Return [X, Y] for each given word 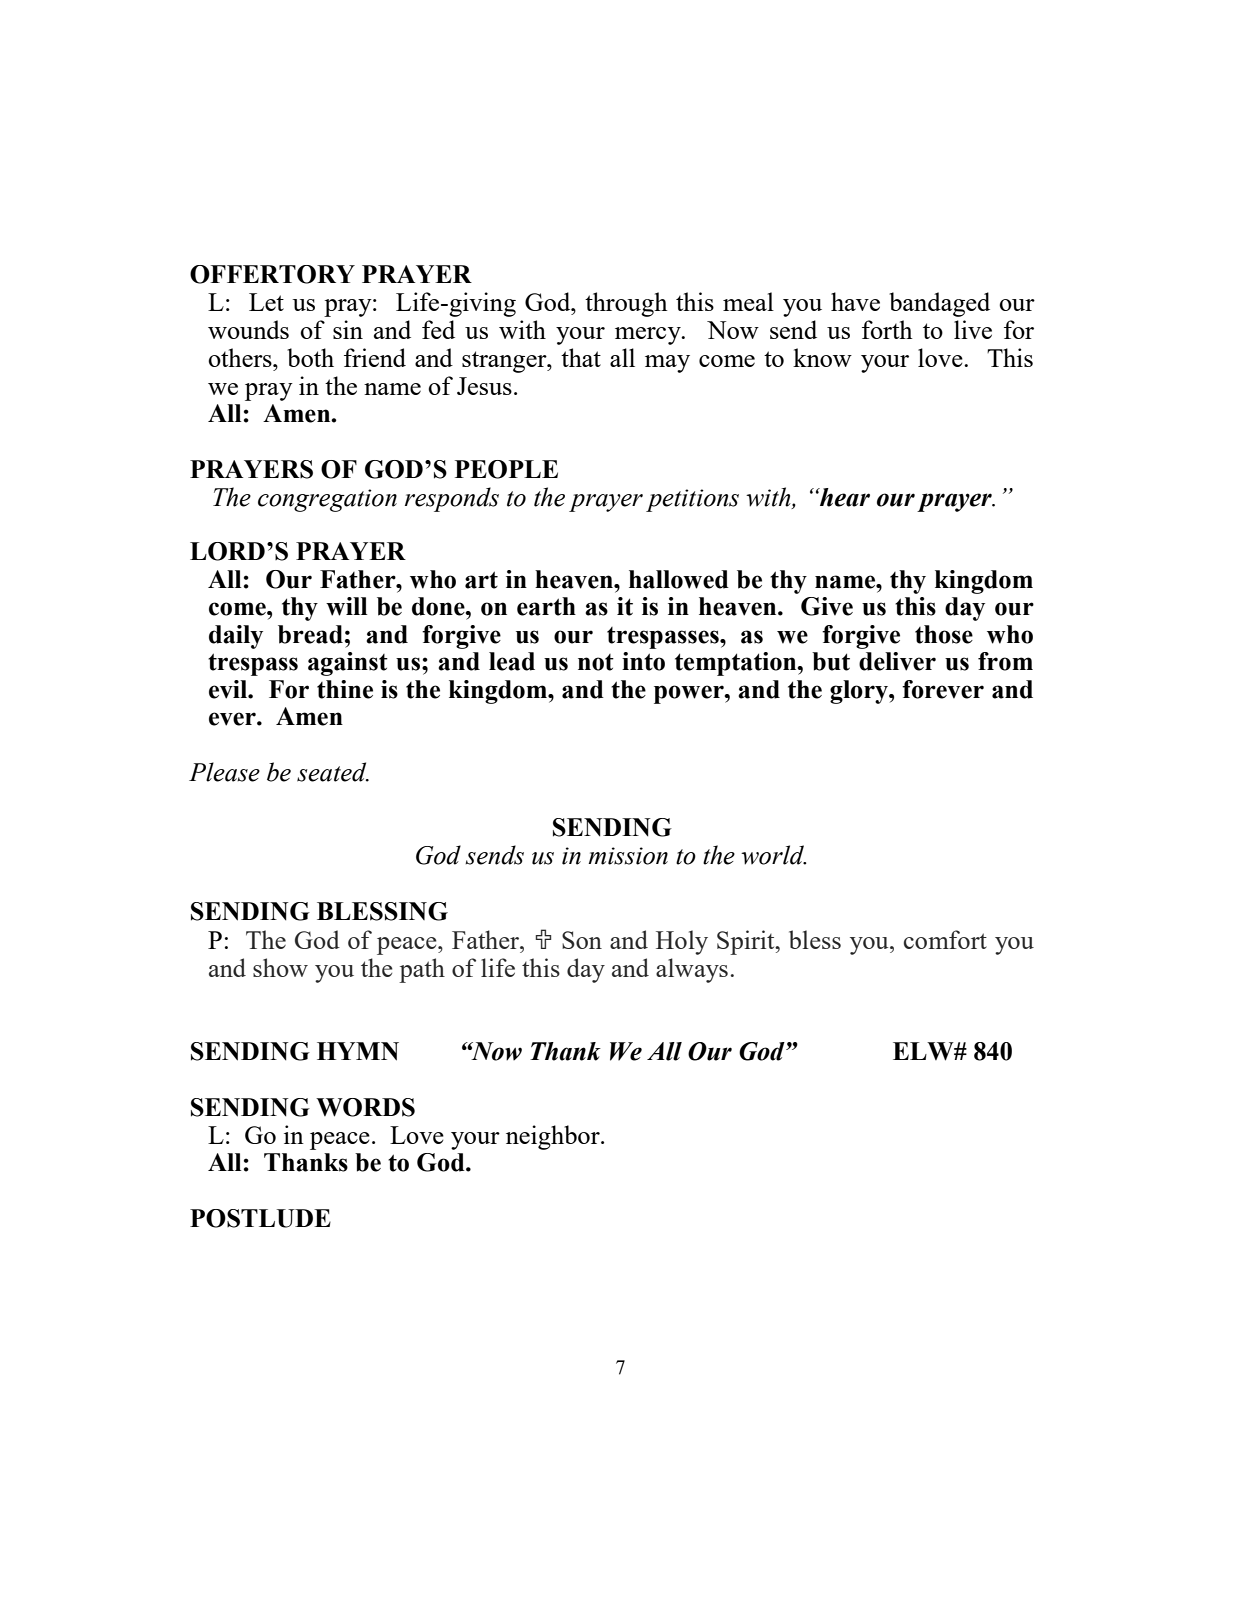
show [280, 967]
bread [310, 634]
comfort [945, 939]
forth [887, 329]
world [773, 855]
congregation [327, 500]
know [822, 357]
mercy [649, 336]
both [310, 357]
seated [333, 772]
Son [582, 940]
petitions [692, 500]
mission [628, 856]
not [596, 662]
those [944, 634]
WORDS [365, 1107]
